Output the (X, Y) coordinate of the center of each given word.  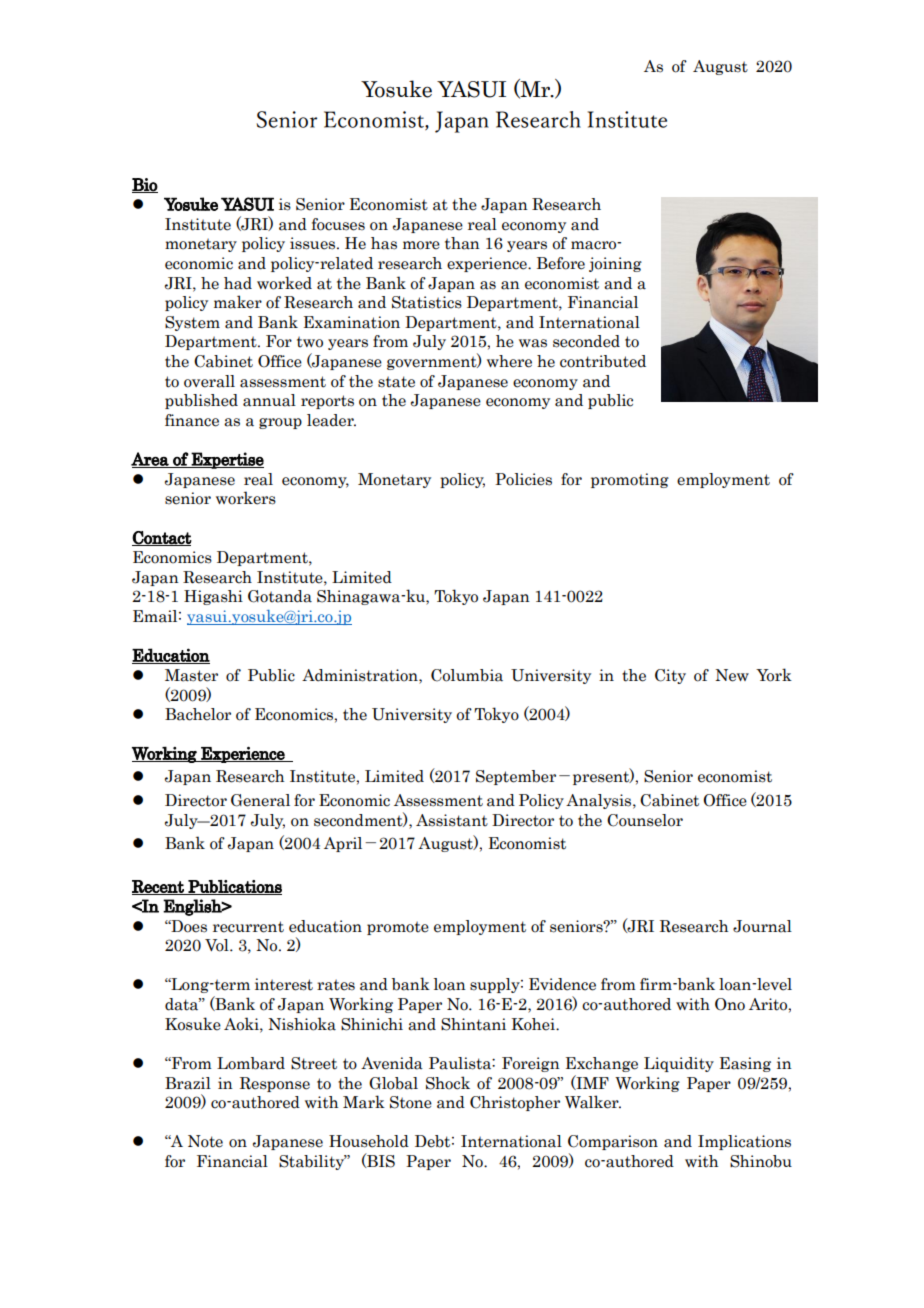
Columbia (467, 675)
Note (205, 1141)
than (462, 243)
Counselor (645, 820)
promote (398, 928)
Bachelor (198, 714)
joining (615, 264)
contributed (603, 361)
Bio (145, 185)
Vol (218, 945)
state (396, 382)
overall (209, 381)
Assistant (452, 820)
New (732, 675)
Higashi (213, 597)
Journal (762, 926)
